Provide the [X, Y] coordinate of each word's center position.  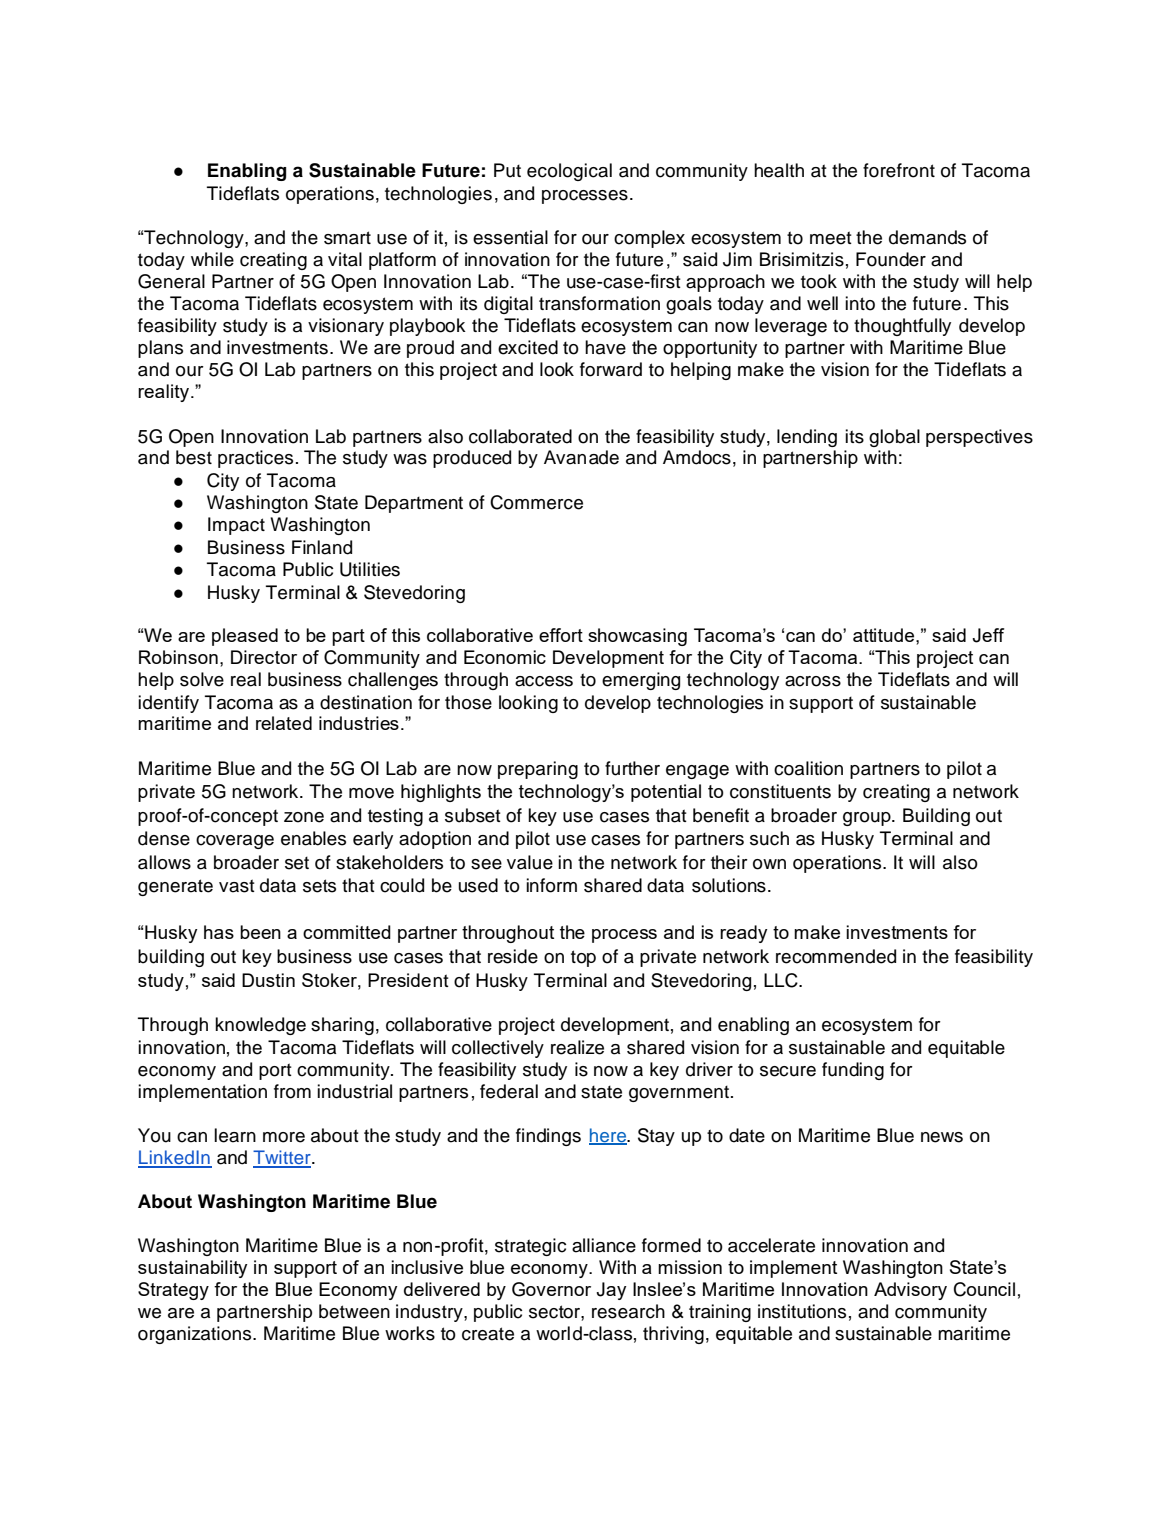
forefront [899, 170]
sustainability [192, 1269]
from [292, 1091]
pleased [245, 637]
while [212, 259]
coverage [235, 842]
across [813, 681]
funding [853, 1071]
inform [551, 885]
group [868, 819]
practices [255, 459]
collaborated [520, 436]
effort [561, 635]
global [894, 438]
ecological [569, 172]
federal [509, 1091]
